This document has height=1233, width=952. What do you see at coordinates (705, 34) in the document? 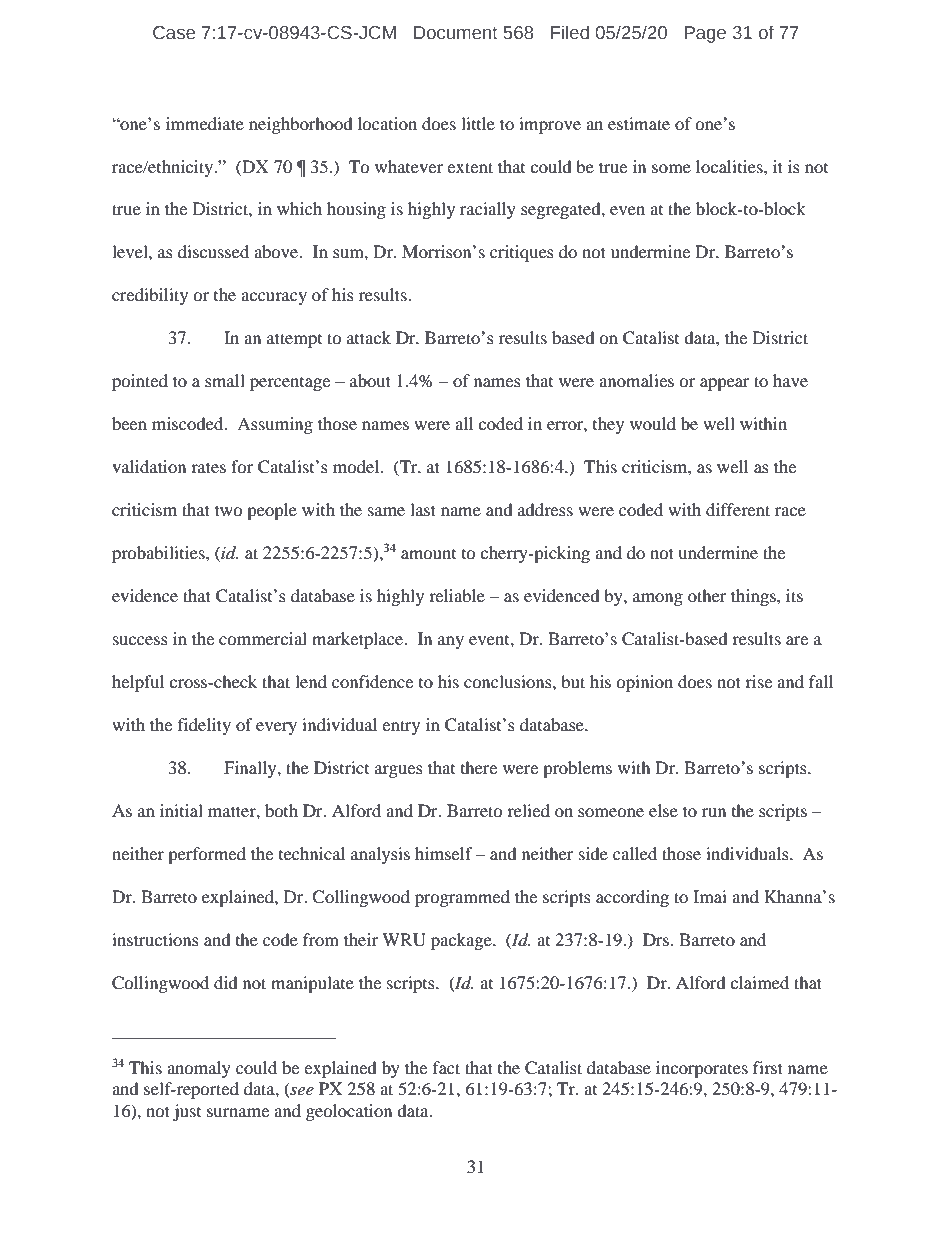
I see `Page` at bounding box center [705, 34].
